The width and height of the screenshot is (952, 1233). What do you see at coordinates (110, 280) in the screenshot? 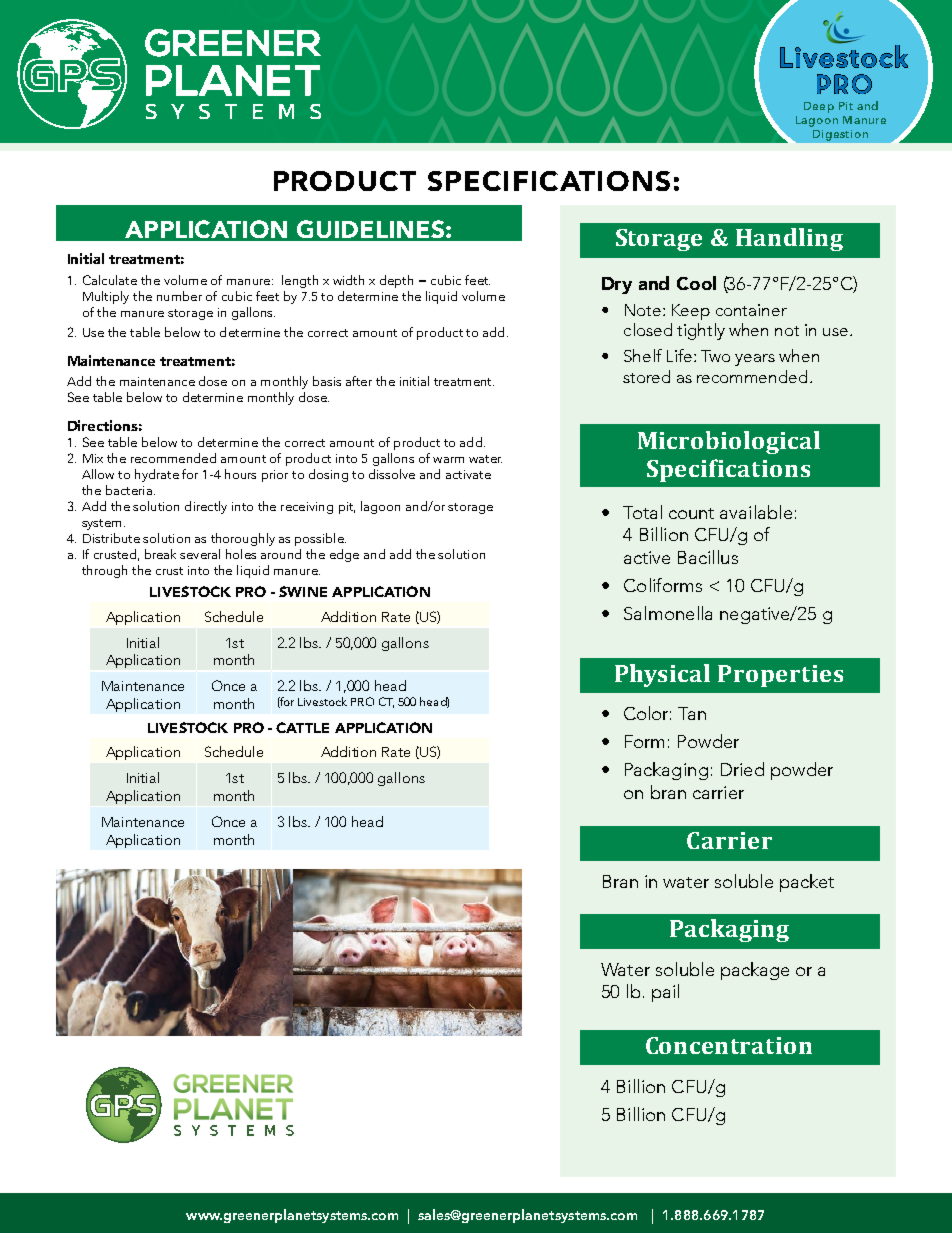
I see `Calculate` at bounding box center [110, 280].
